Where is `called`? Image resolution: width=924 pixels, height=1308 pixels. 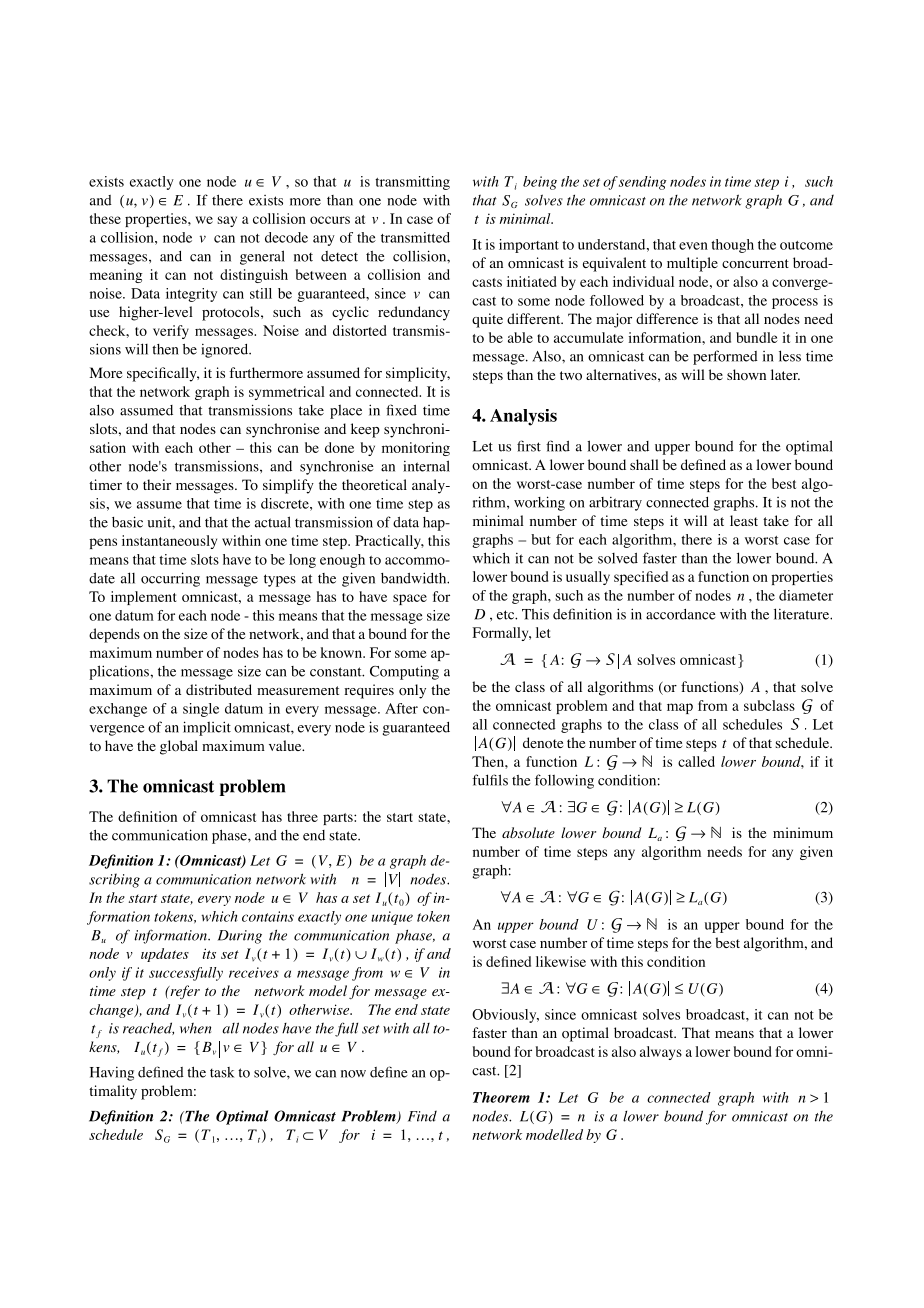 called is located at coordinates (696, 761).
